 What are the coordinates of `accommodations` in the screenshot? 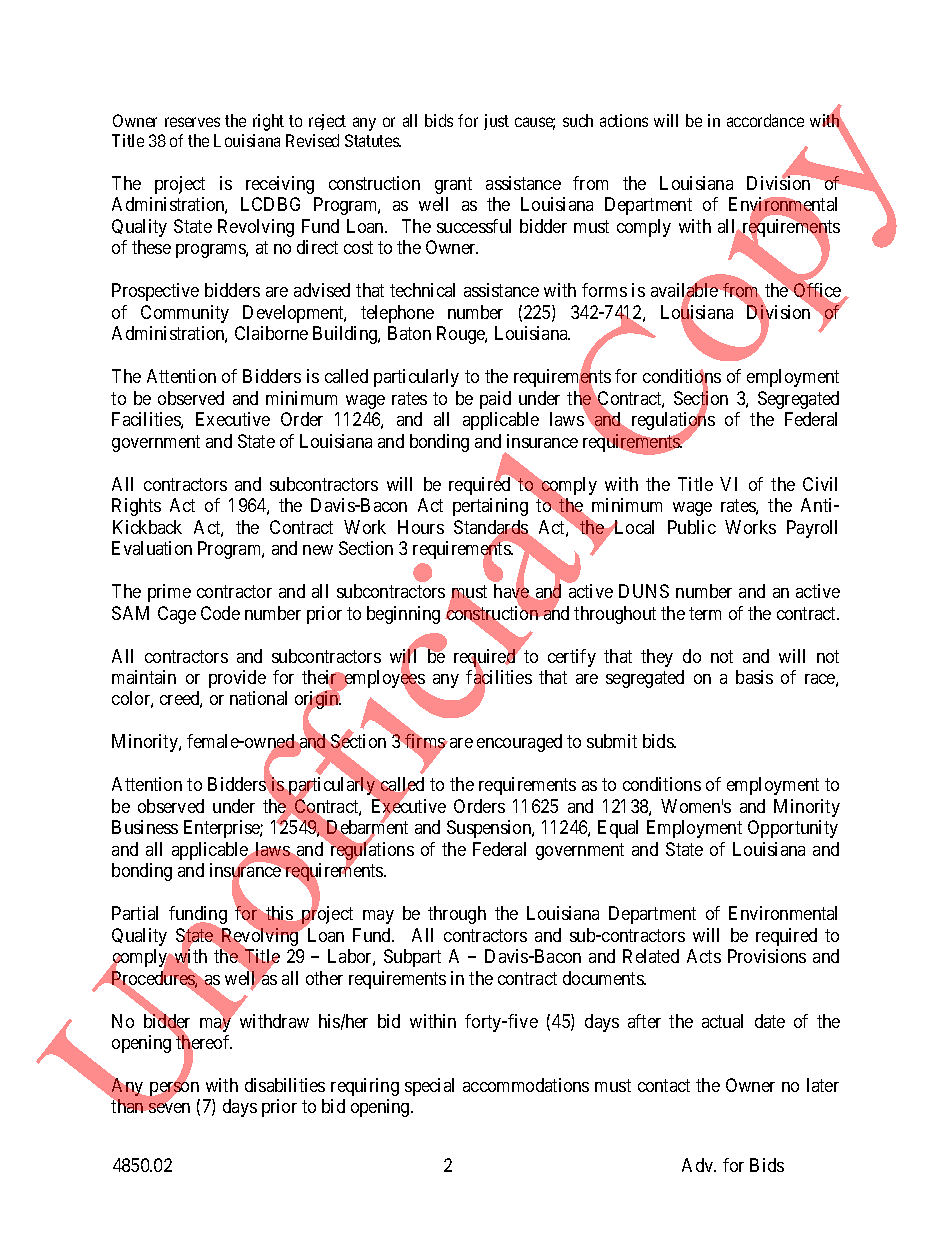 It's located at (526, 1085).
